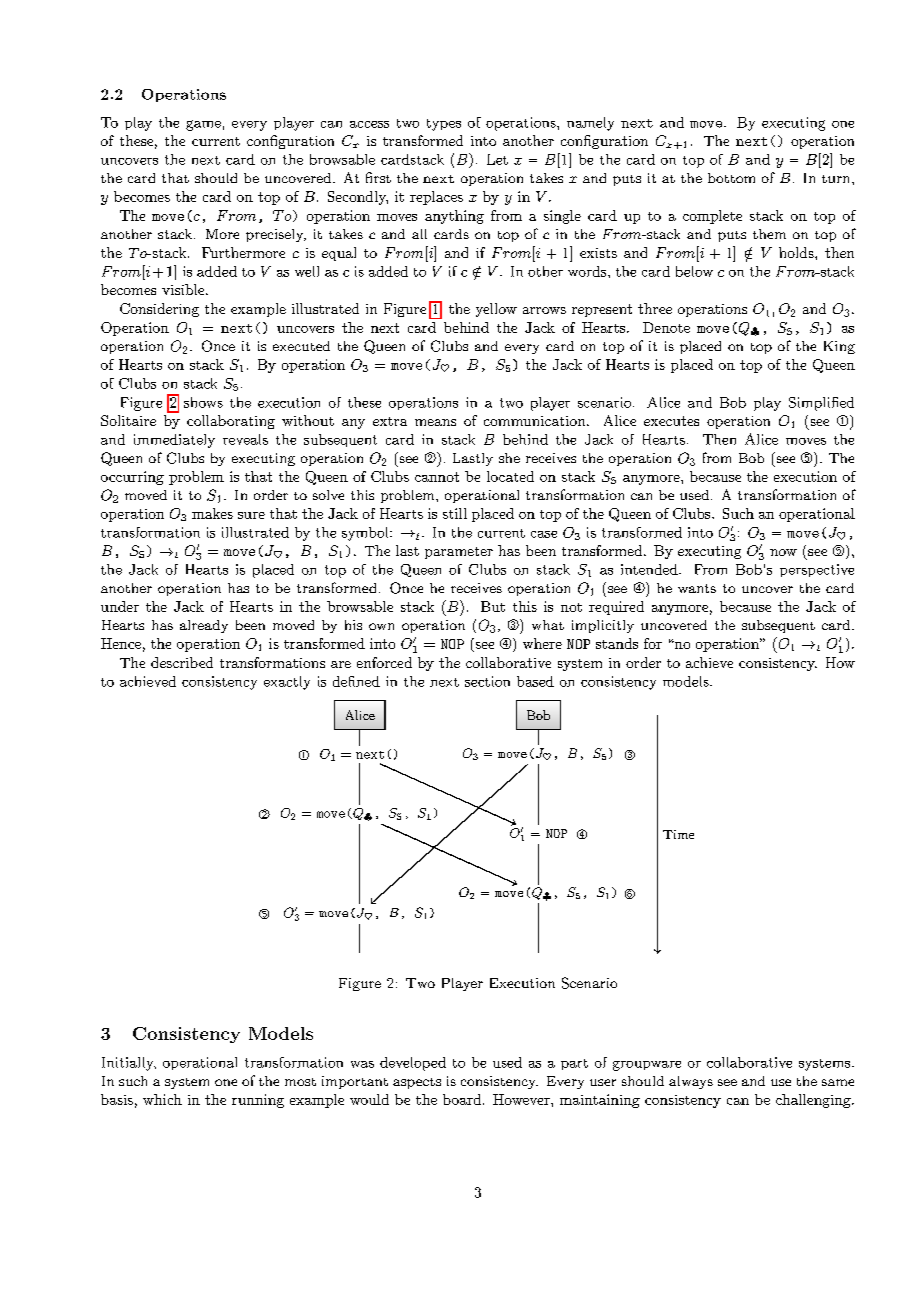 This page has width=924, height=1308. I want to click on bottom, so click(731, 178).
